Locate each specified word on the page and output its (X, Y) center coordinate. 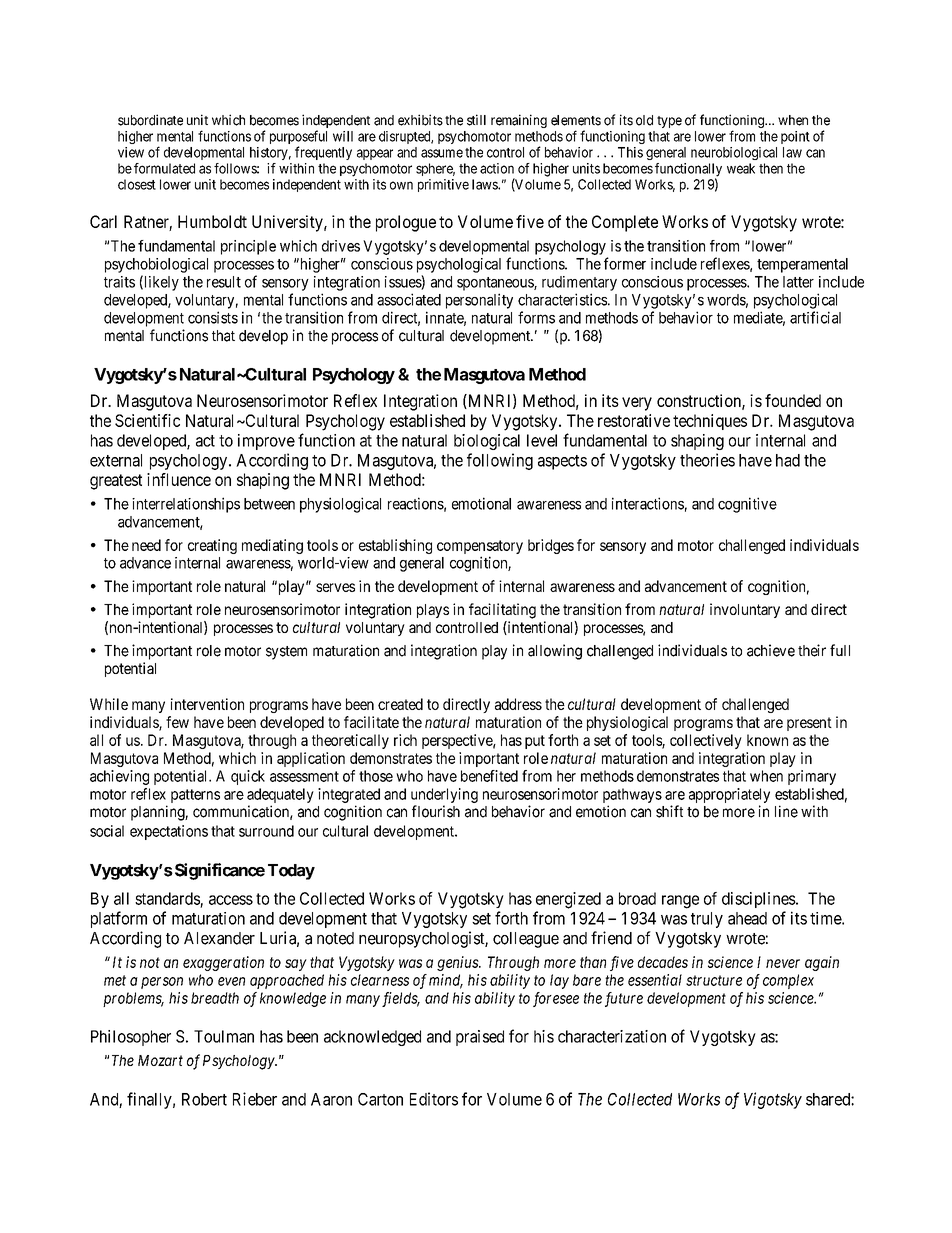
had (788, 460)
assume (442, 153)
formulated (164, 168)
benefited (489, 776)
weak (741, 168)
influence (179, 479)
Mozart (160, 1060)
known (767, 740)
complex (788, 981)
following (500, 461)
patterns (195, 796)
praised (480, 1038)
